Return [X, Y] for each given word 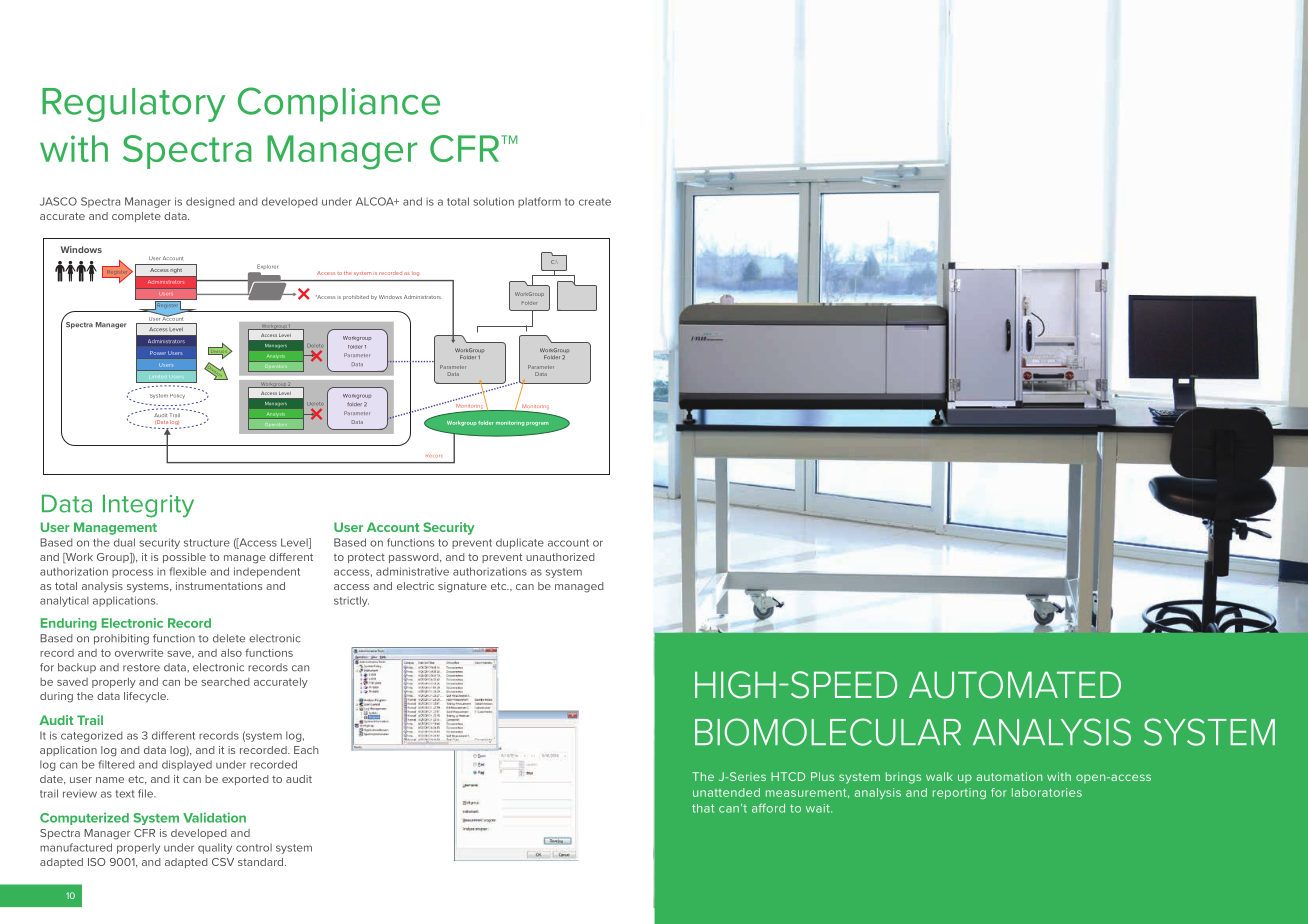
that [703, 808]
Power [158, 353]
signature [462, 587]
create [595, 202]
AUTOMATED [1015, 685]
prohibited [356, 297]
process [132, 573]
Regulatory [133, 105]
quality [215, 848]
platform [539, 202]
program [537, 424]
